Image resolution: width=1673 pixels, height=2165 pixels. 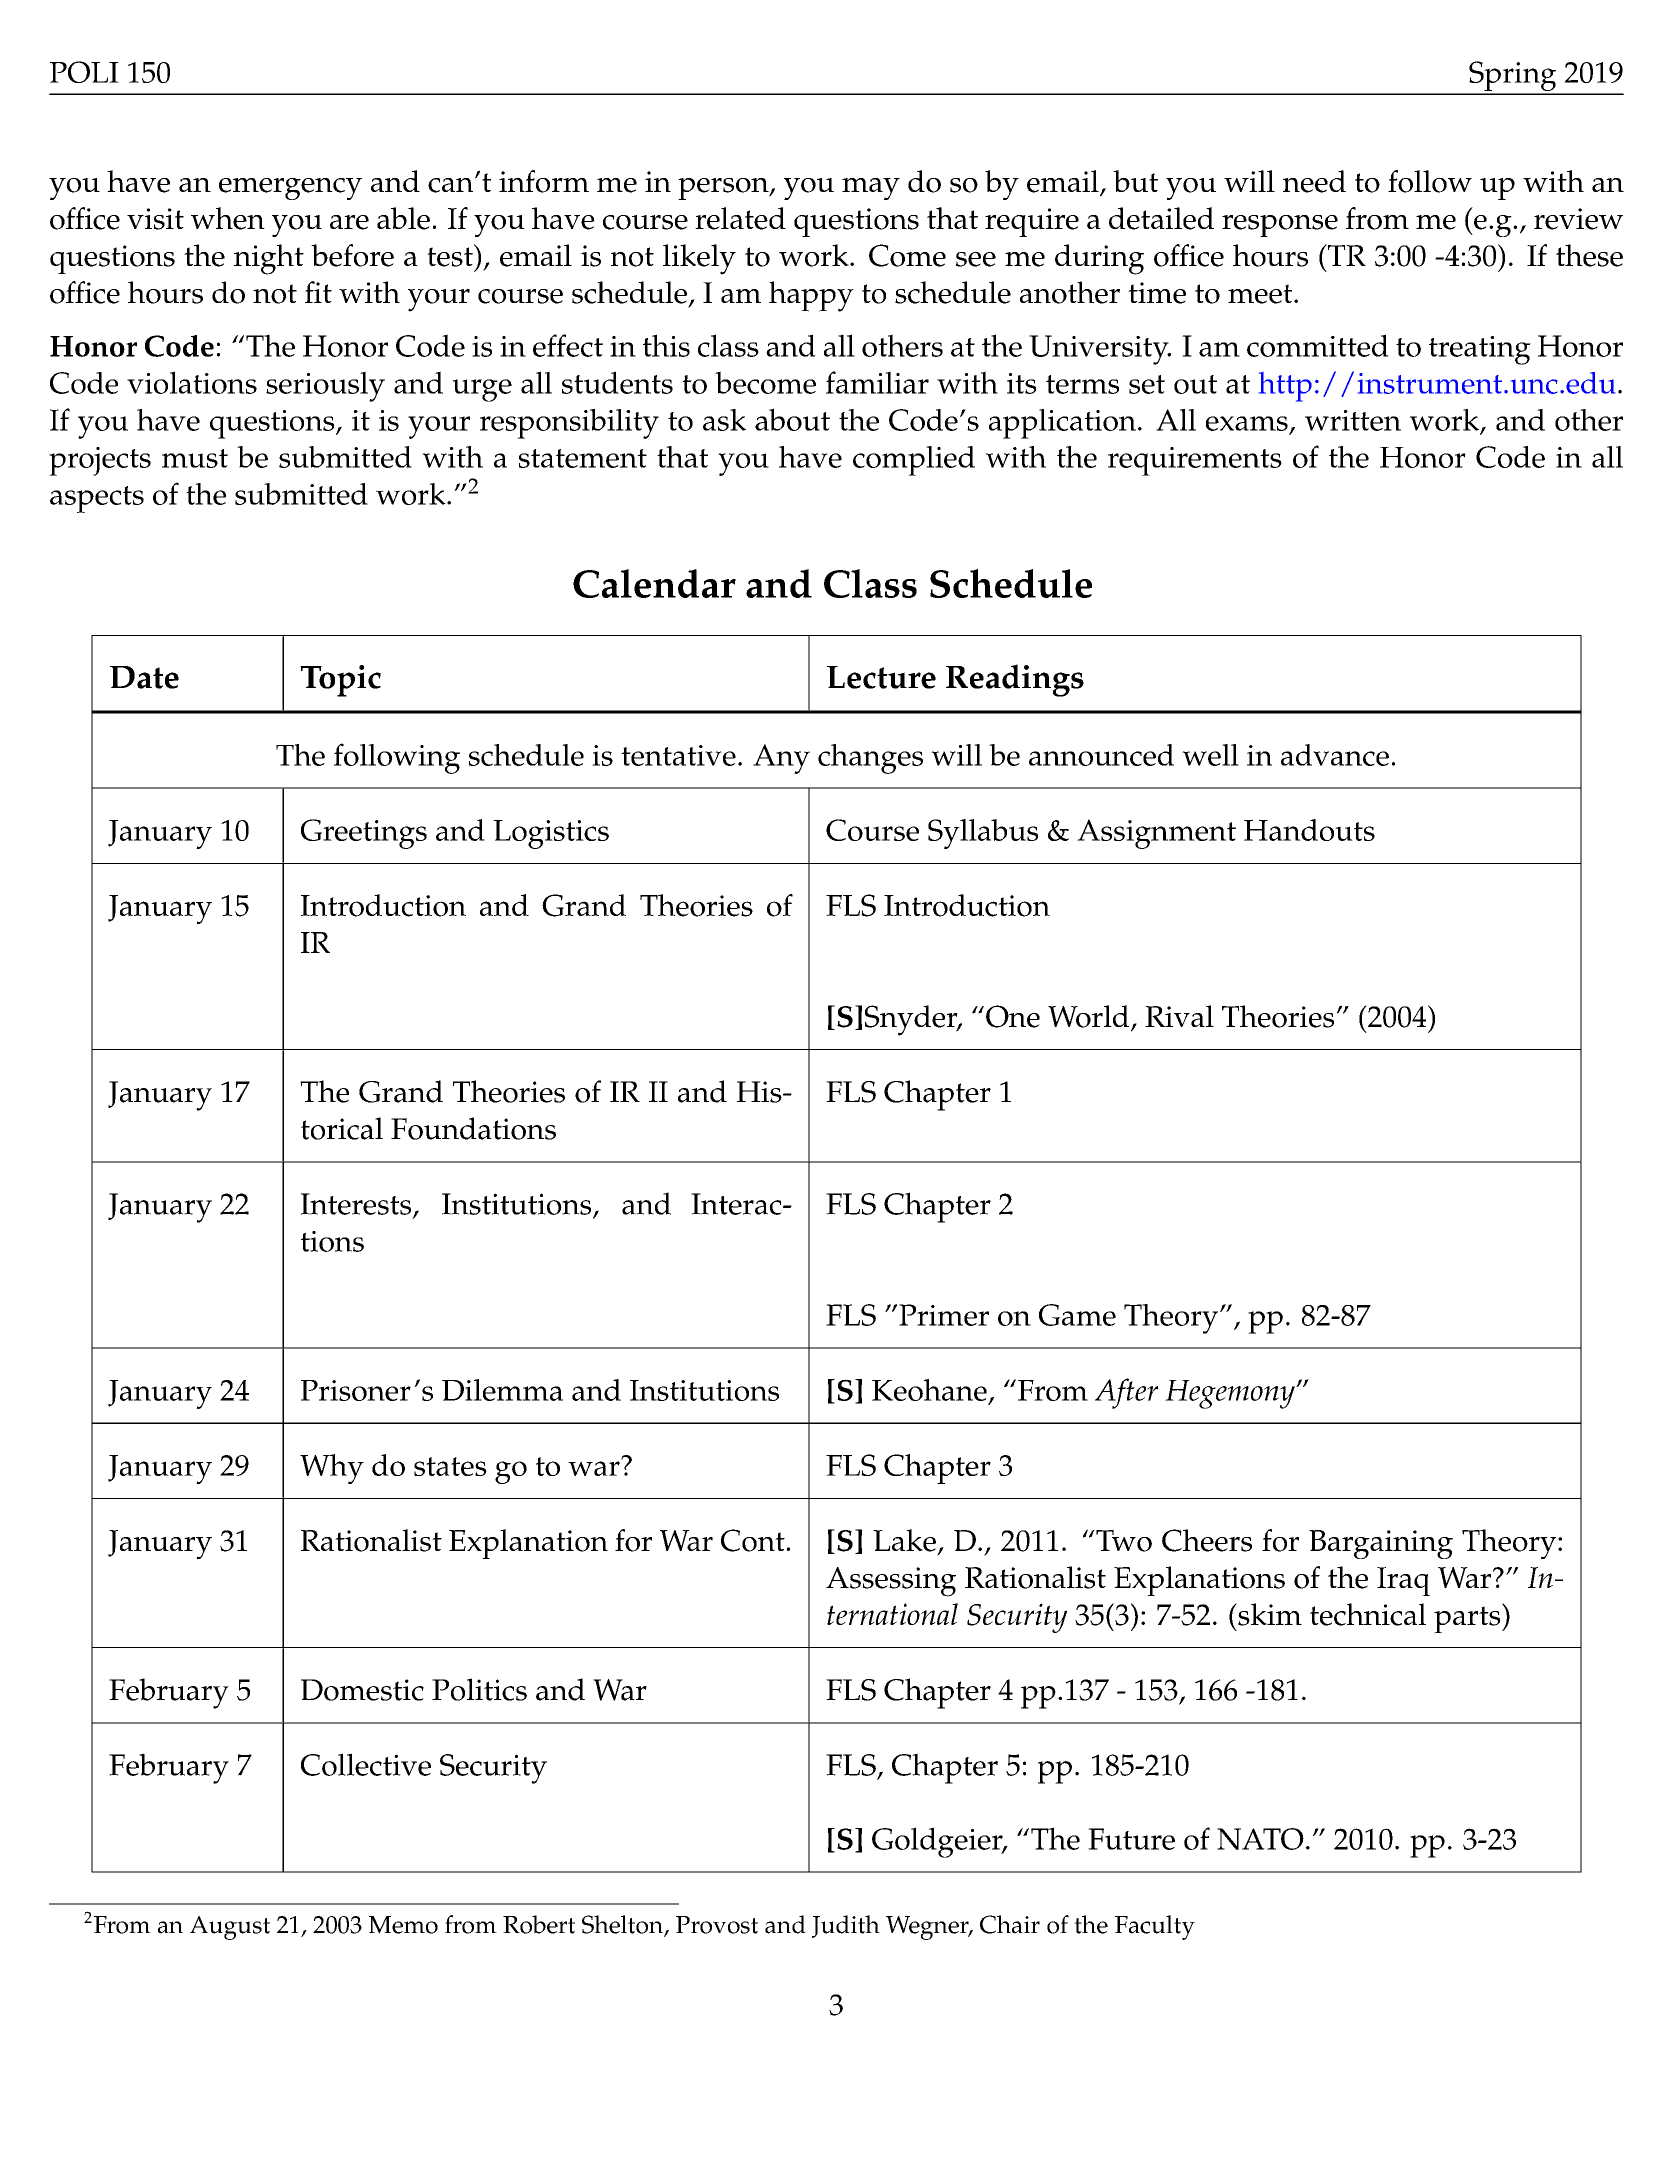 I want to click on Why, so click(x=332, y=1469).
